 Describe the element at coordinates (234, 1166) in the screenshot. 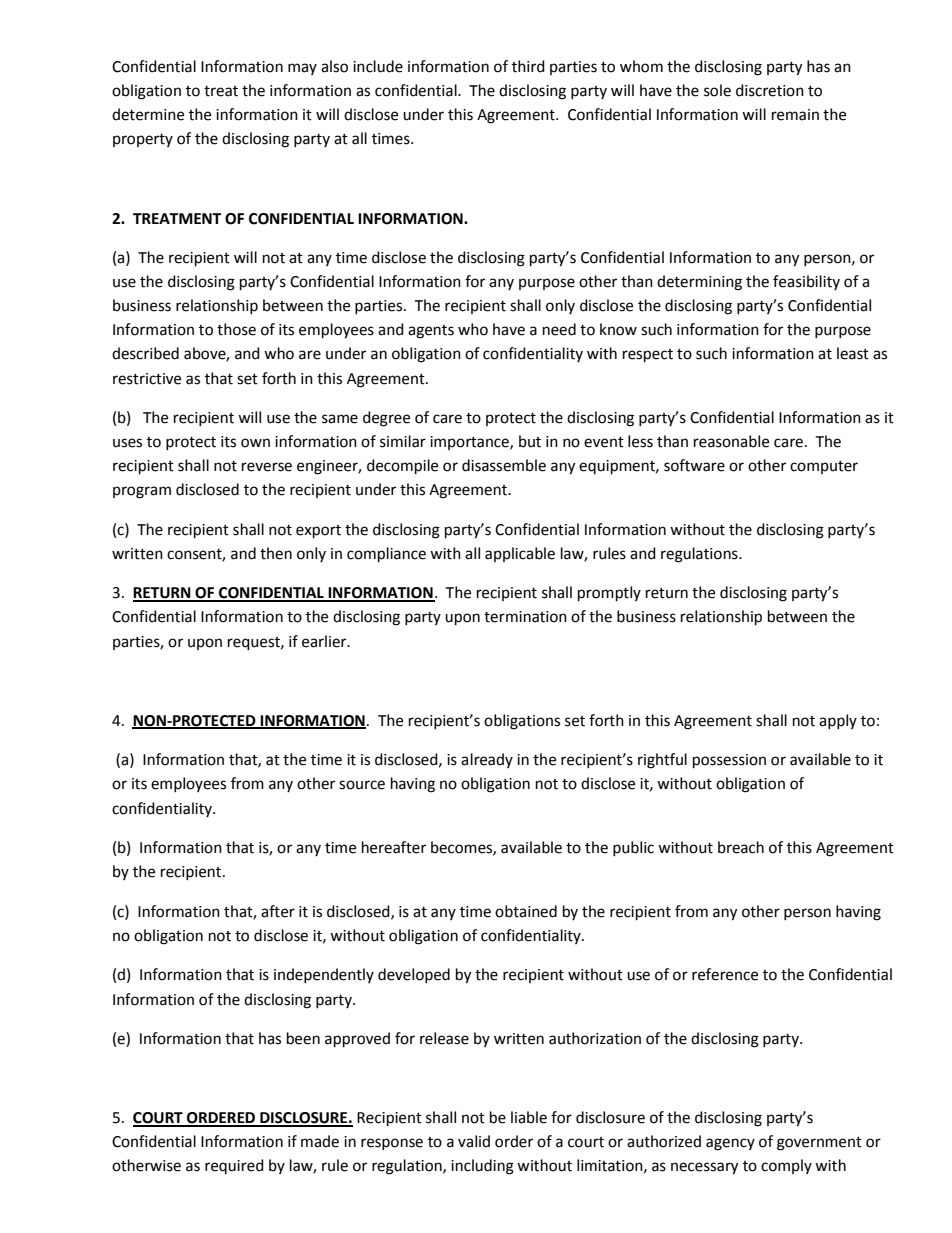

I see `required` at that location.
